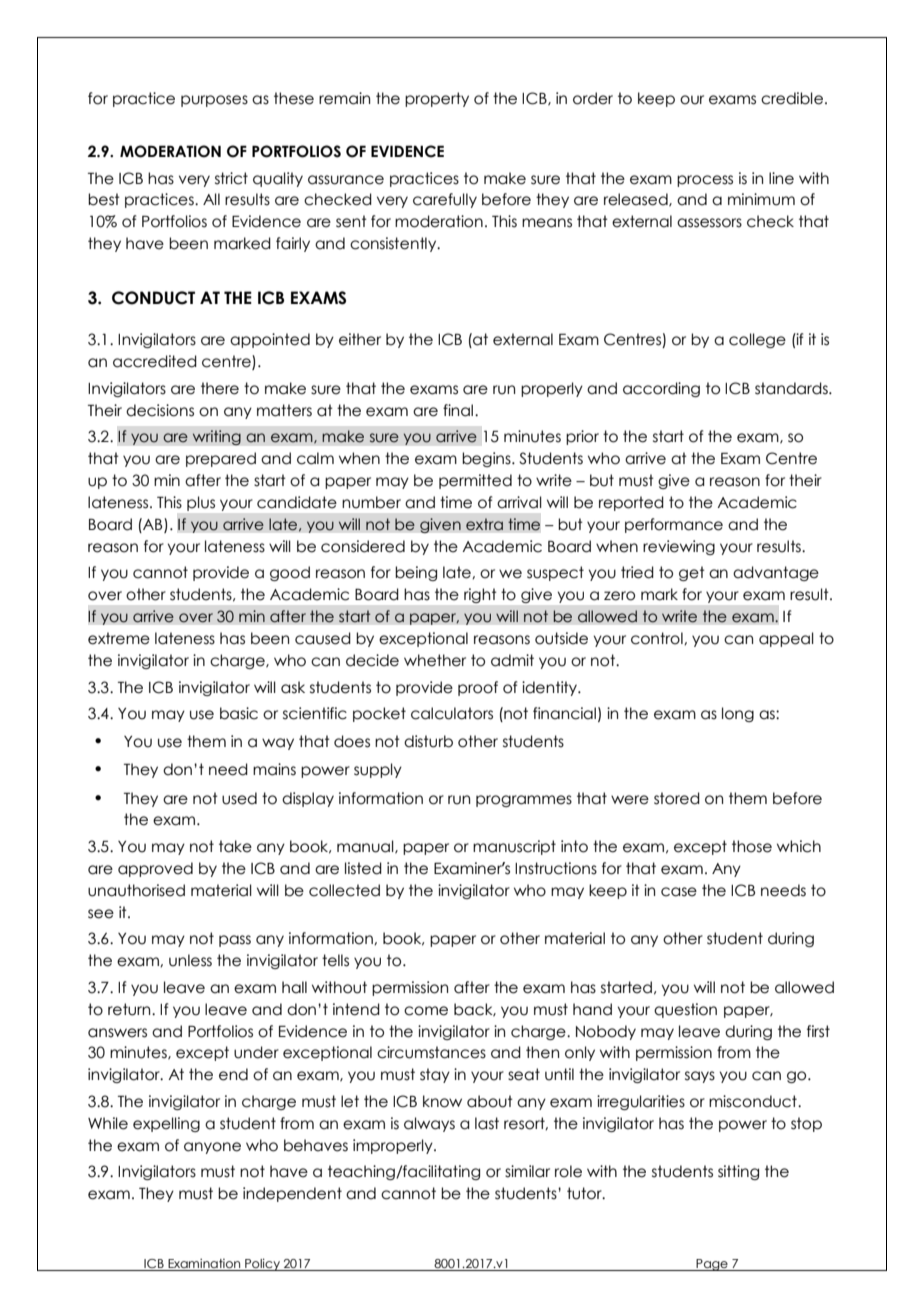 This screenshot has height=1308, width=924. What do you see at coordinates (674, 525) in the screenshot?
I see `performance` at bounding box center [674, 525].
